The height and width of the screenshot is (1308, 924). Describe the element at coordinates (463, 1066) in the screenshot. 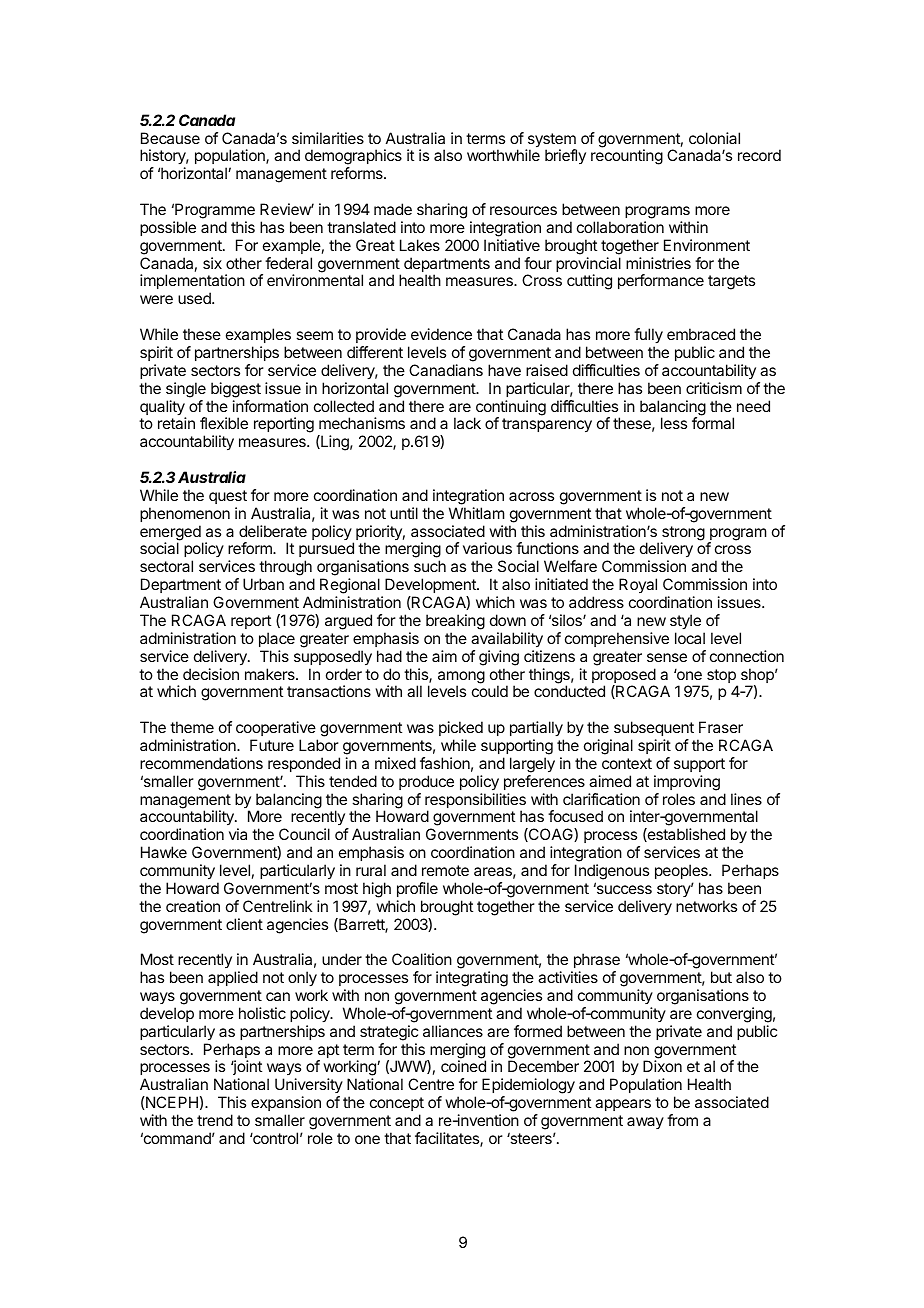

I see `coined` at that location.
